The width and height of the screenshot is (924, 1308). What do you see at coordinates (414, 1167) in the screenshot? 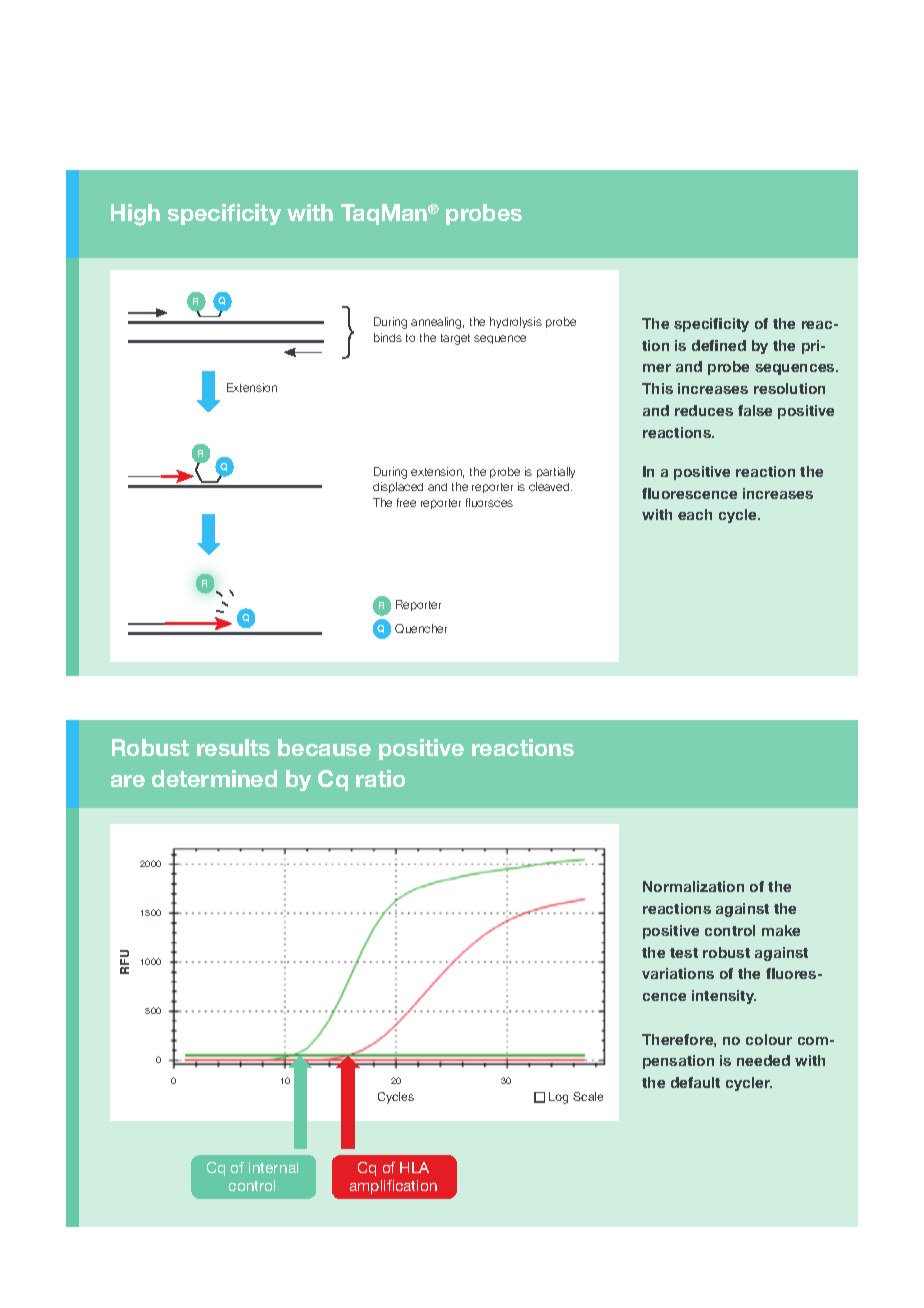
I see `HLA` at bounding box center [414, 1167].
